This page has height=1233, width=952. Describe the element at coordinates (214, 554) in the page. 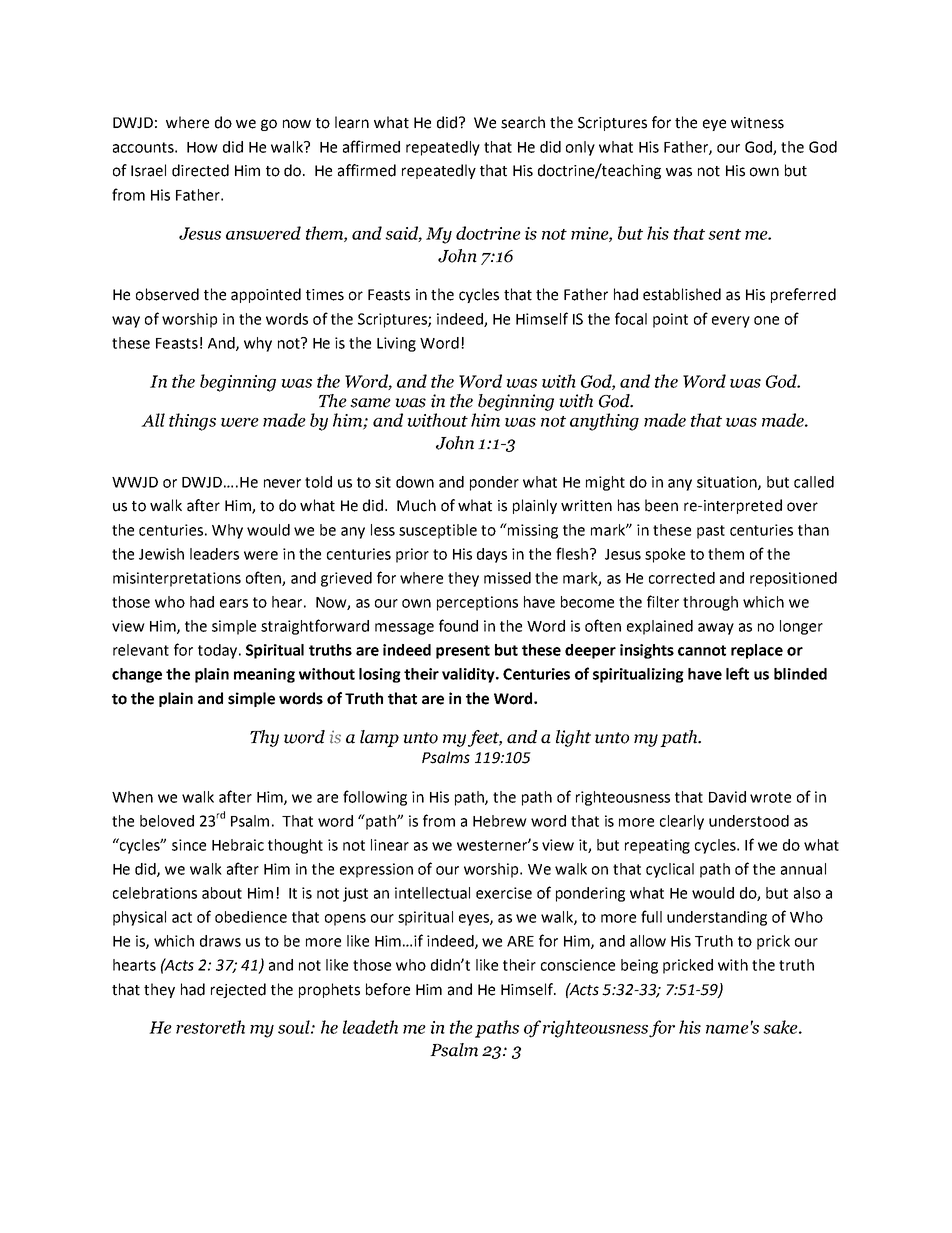

I see `leaders` at that location.
